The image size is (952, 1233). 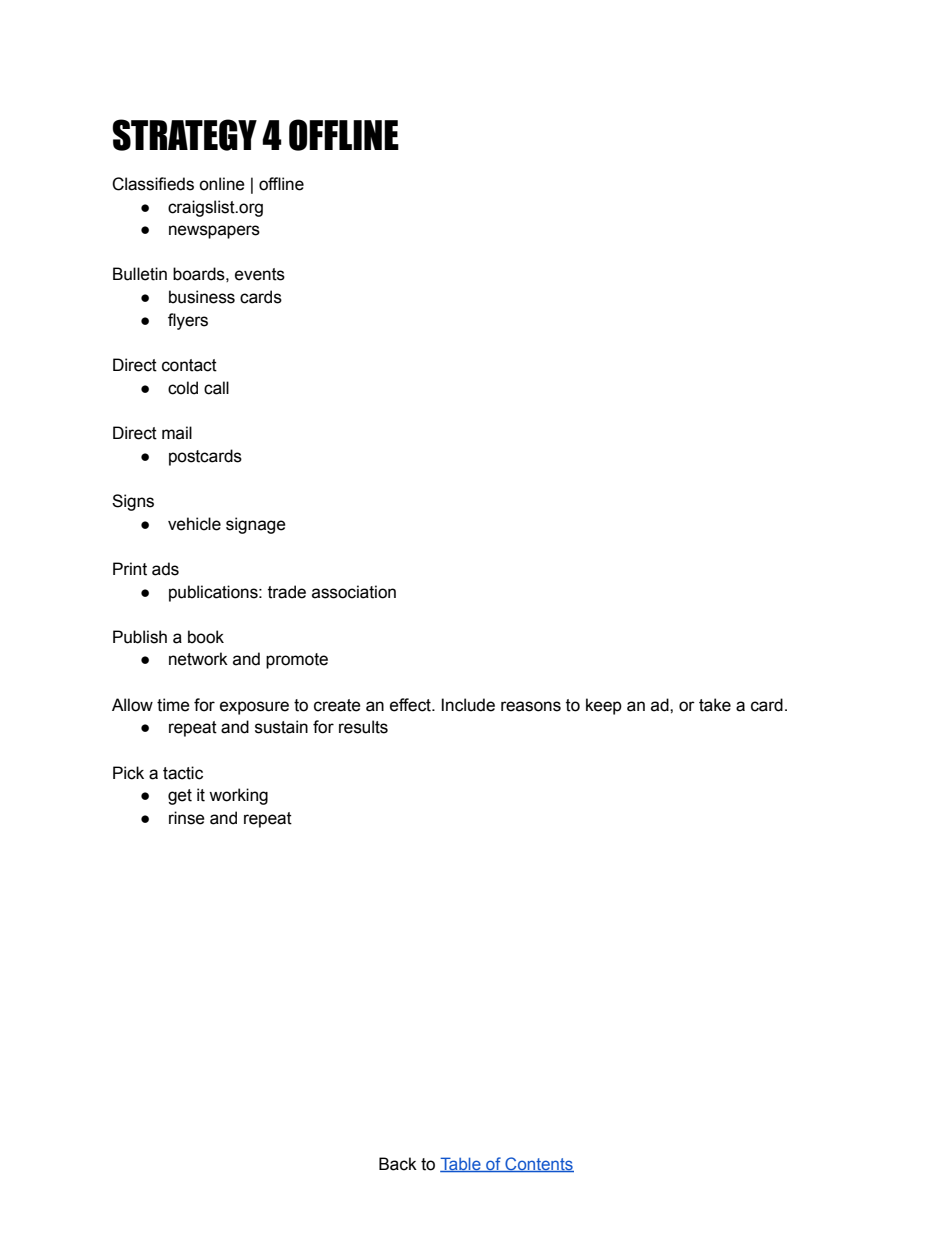 What do you see at coordinates (604, 706) in the screenshot?
I see `keep` at bounding box center [604, 706].
